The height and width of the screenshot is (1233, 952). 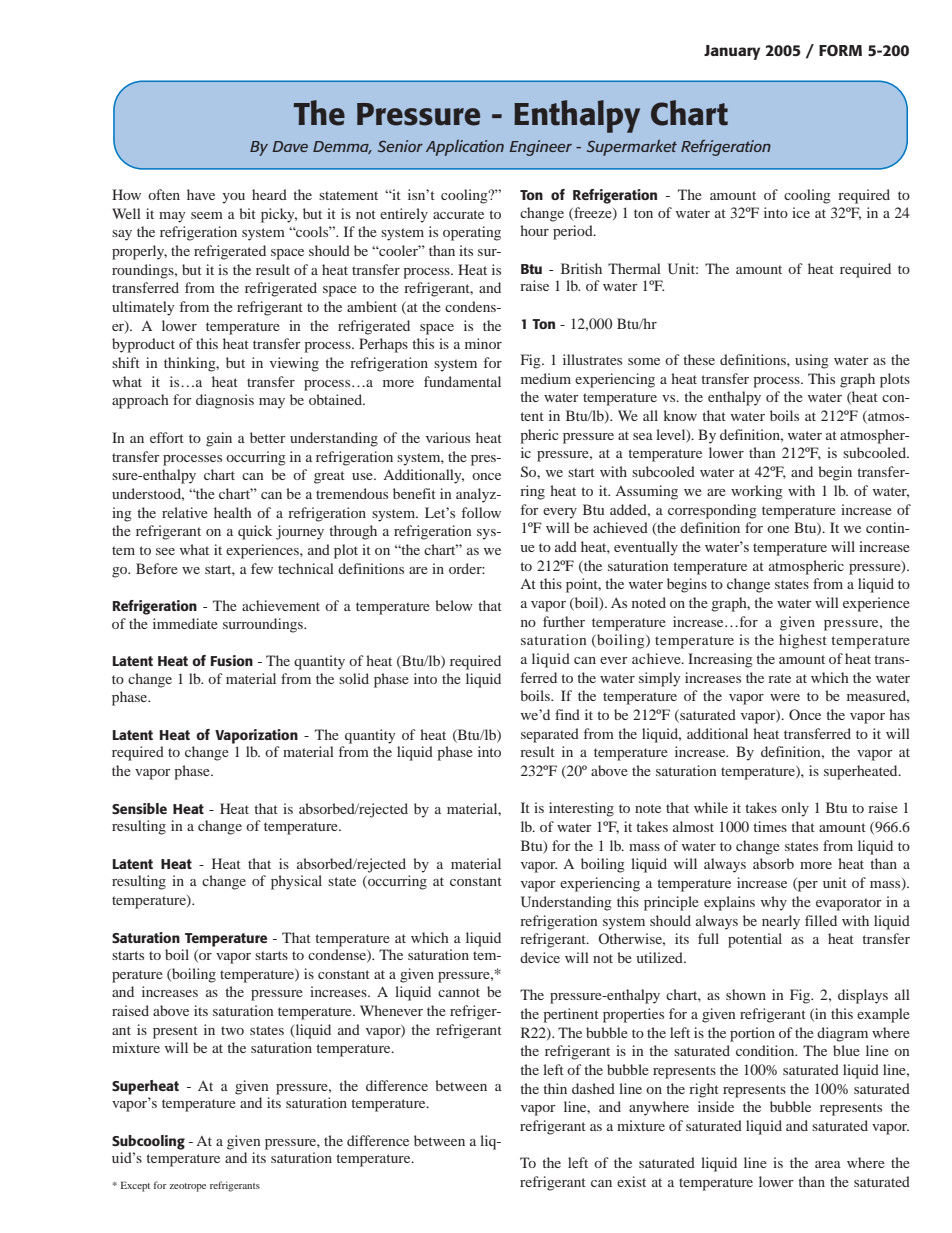 I want to click on diagnosis, so click(x=225, y=401).
